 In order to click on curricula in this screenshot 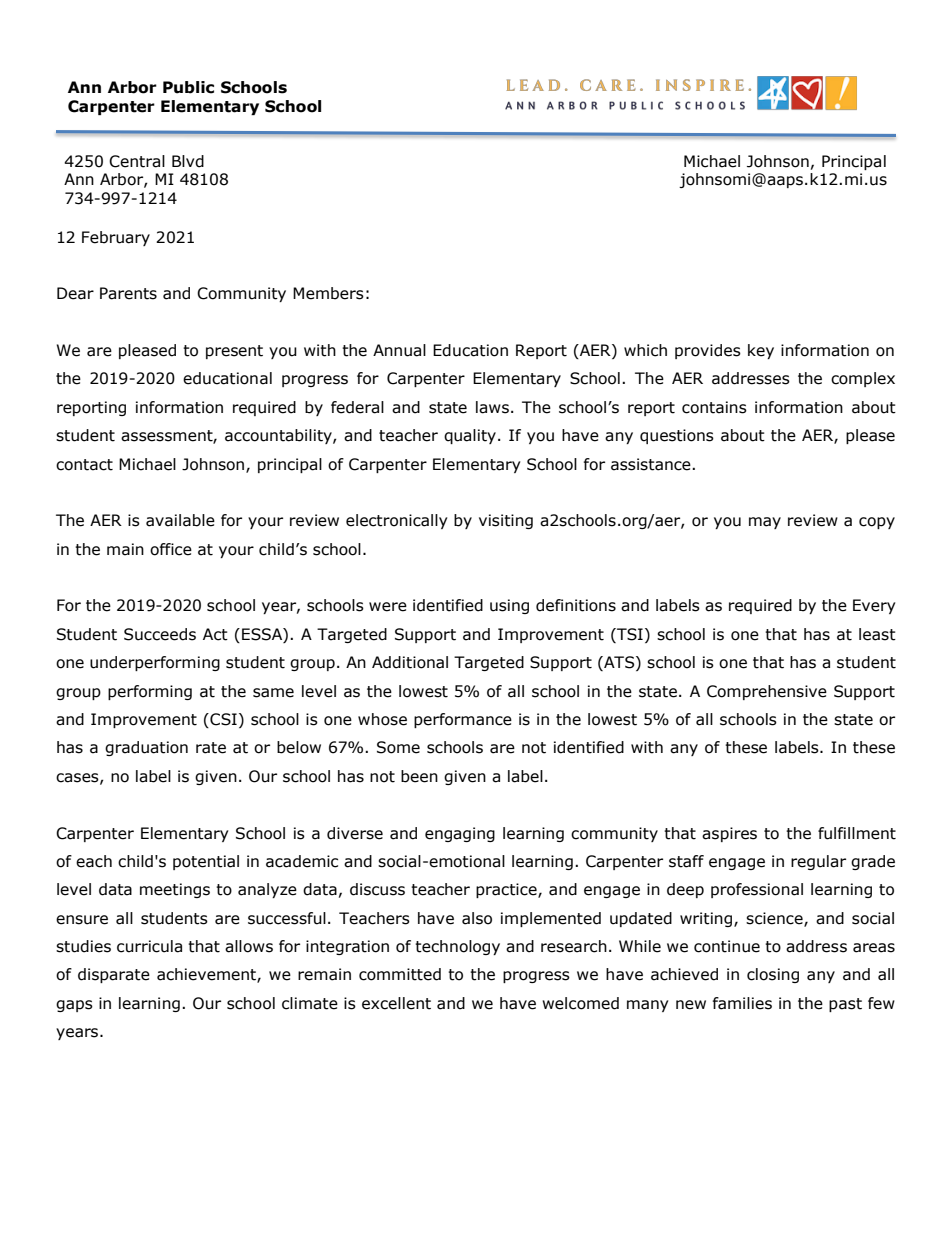, I will do `click(149, 946)`.
